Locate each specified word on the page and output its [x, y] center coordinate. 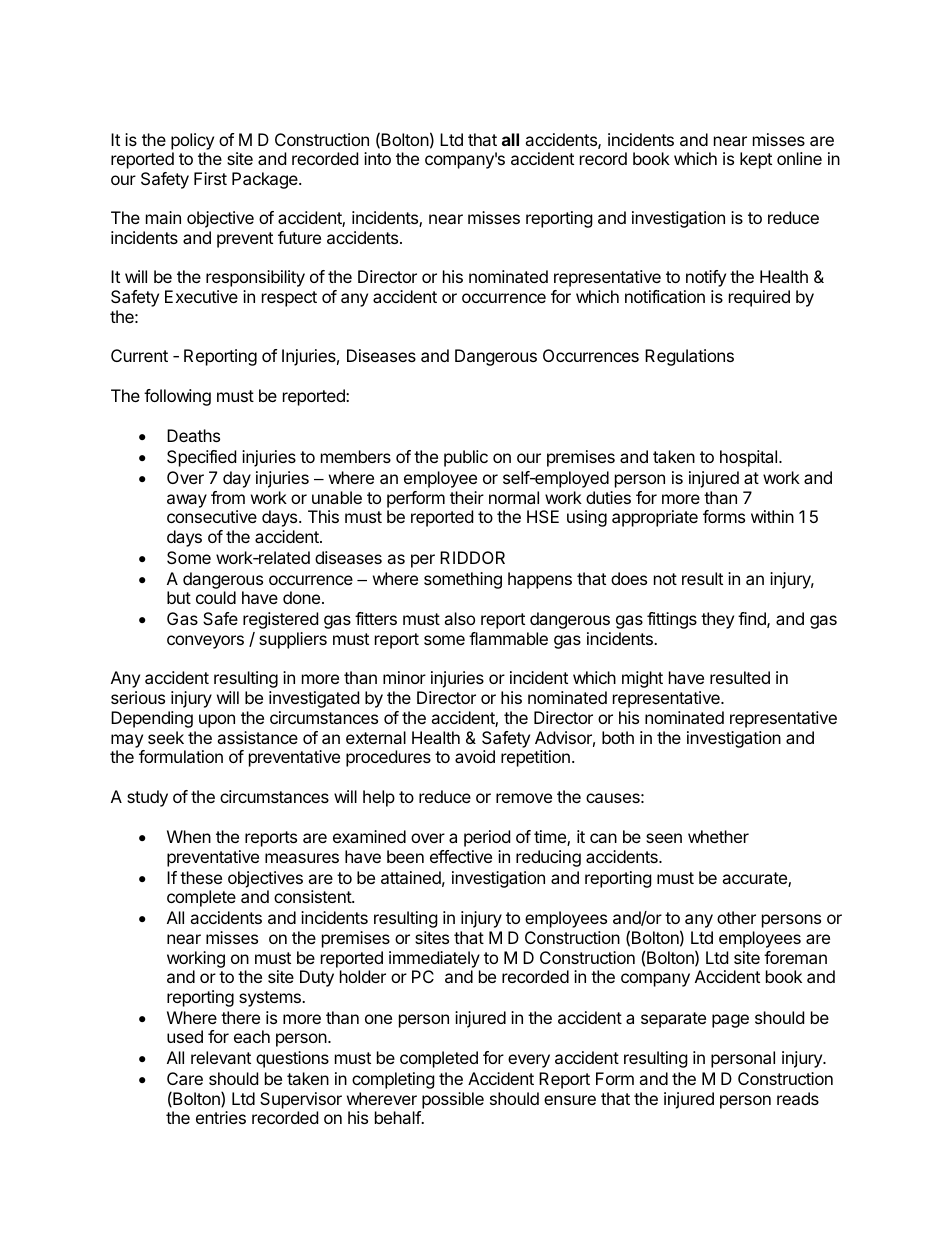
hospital [750, 458]
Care [185, 1078]
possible [453, 1100]
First [210, 178]
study [147, 798]
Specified [201, 458]
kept [756, 160]
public [466, 458]
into [377, 158]
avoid [475, 756]
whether [718, 836]
